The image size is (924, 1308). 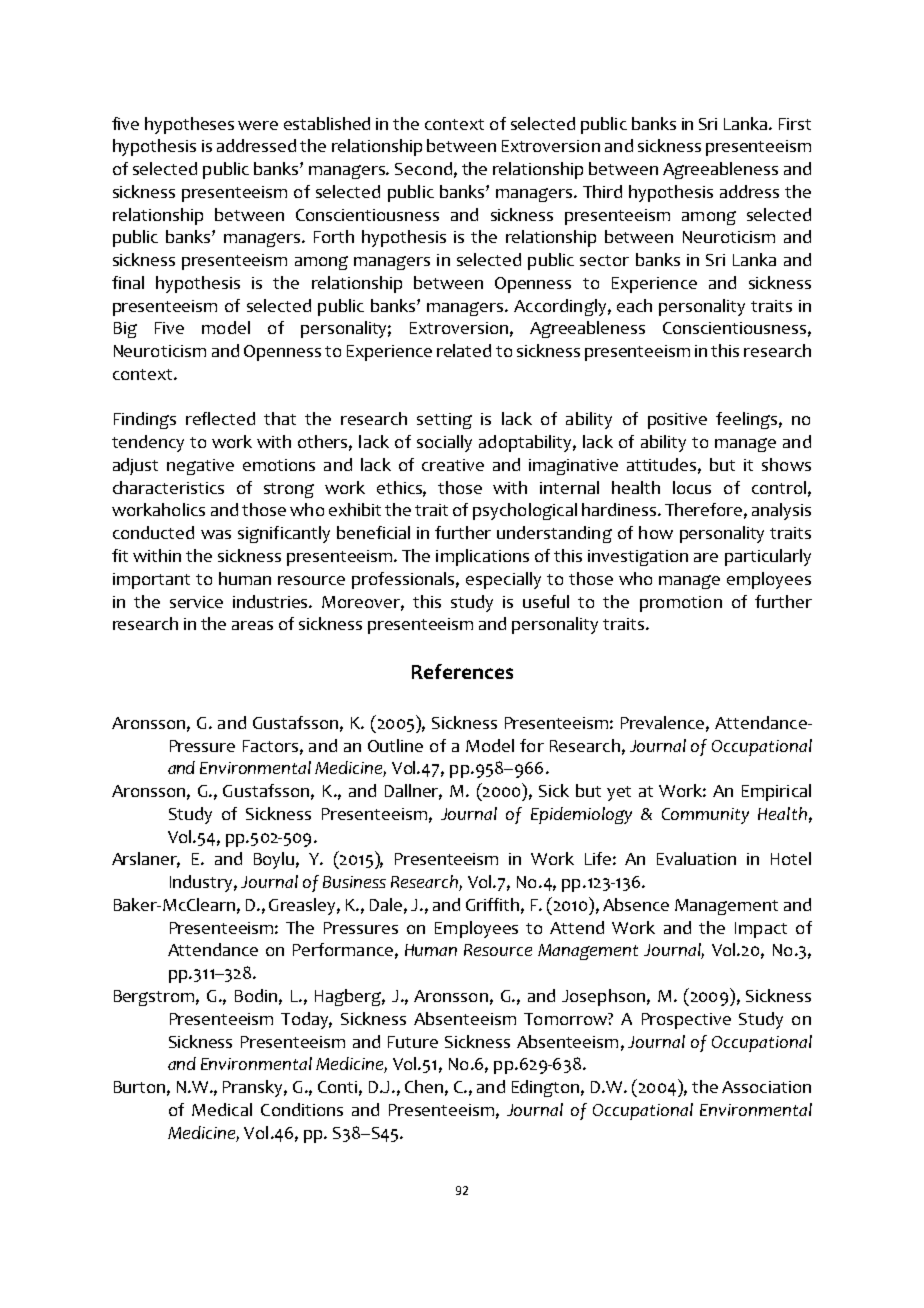 I want to click on implications, so click(x=482, y=557).
